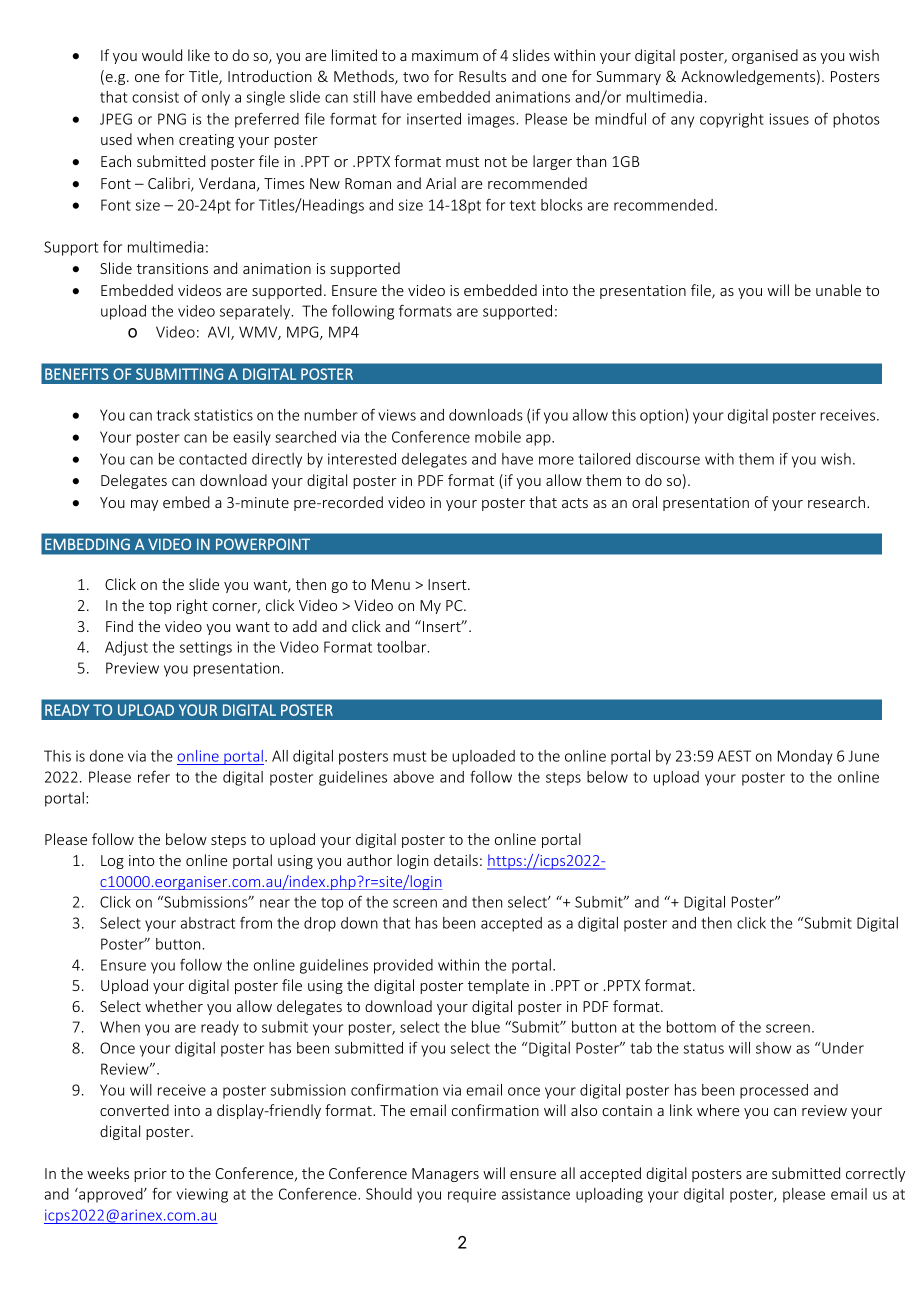  Describe the element at coordinates (789, 119) in the image. I see `issues` at that location.
